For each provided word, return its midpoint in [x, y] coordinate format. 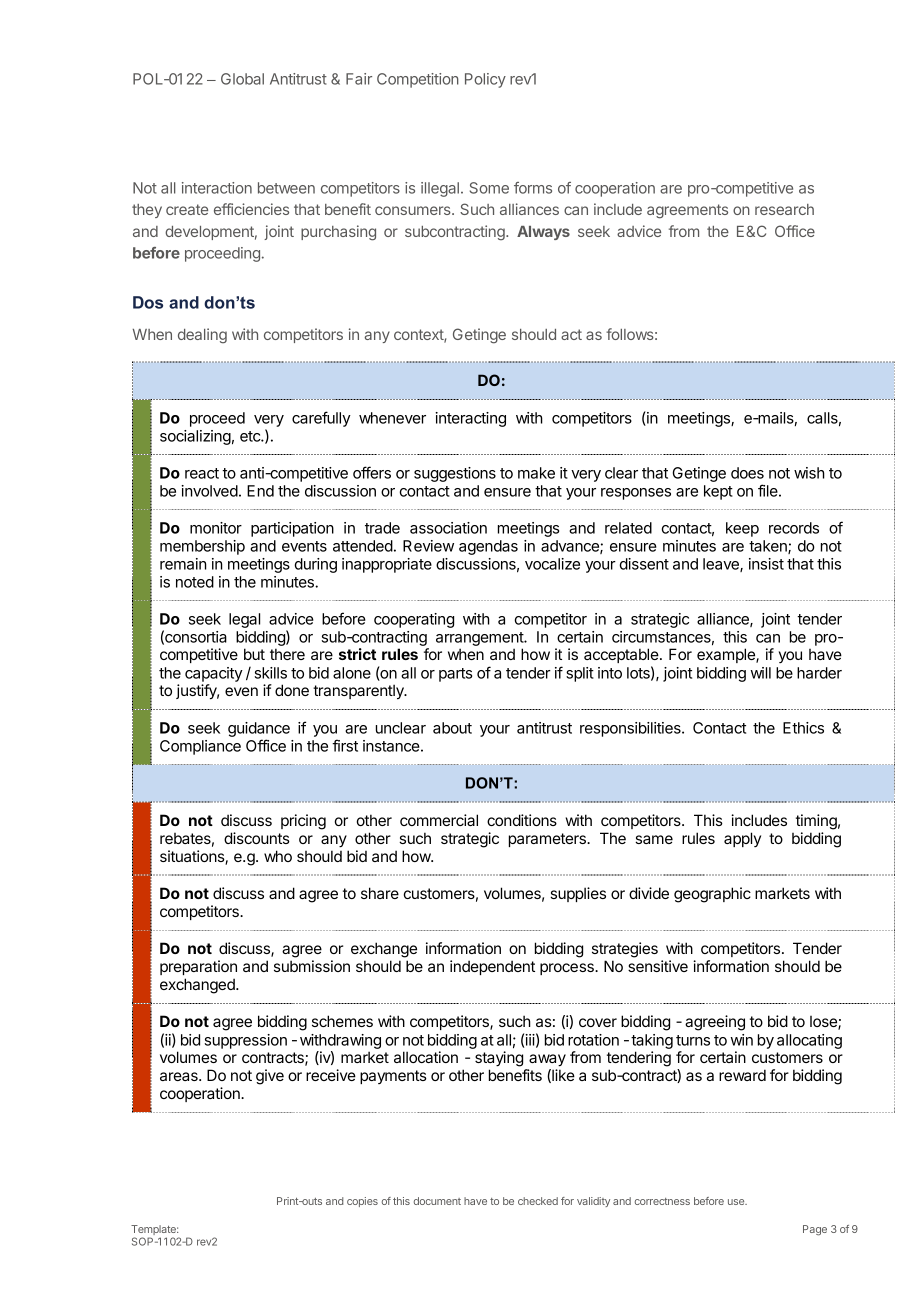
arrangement [480, 640]
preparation [198, 967]
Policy [485, 80]
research [784, 209]
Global [242, 79]
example [727, 655]
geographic [712, 895]
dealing [202, 336]
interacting [470, 419]
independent [492, 967]
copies [362, 1202]
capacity [214, 674]
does [747, 473]
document [437, 1201]
